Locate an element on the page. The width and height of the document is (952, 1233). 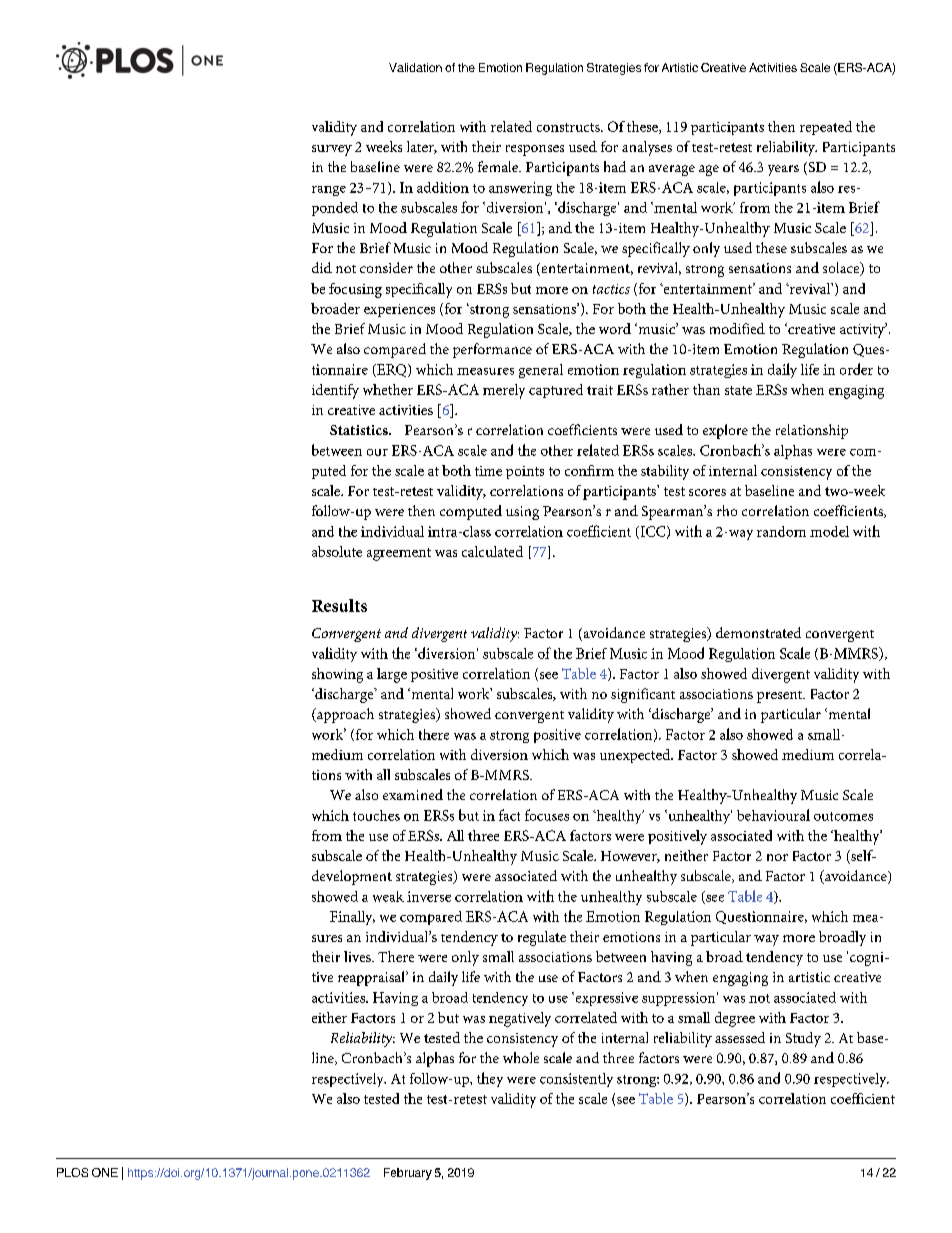
survey is located at coordinates (332, 150).
